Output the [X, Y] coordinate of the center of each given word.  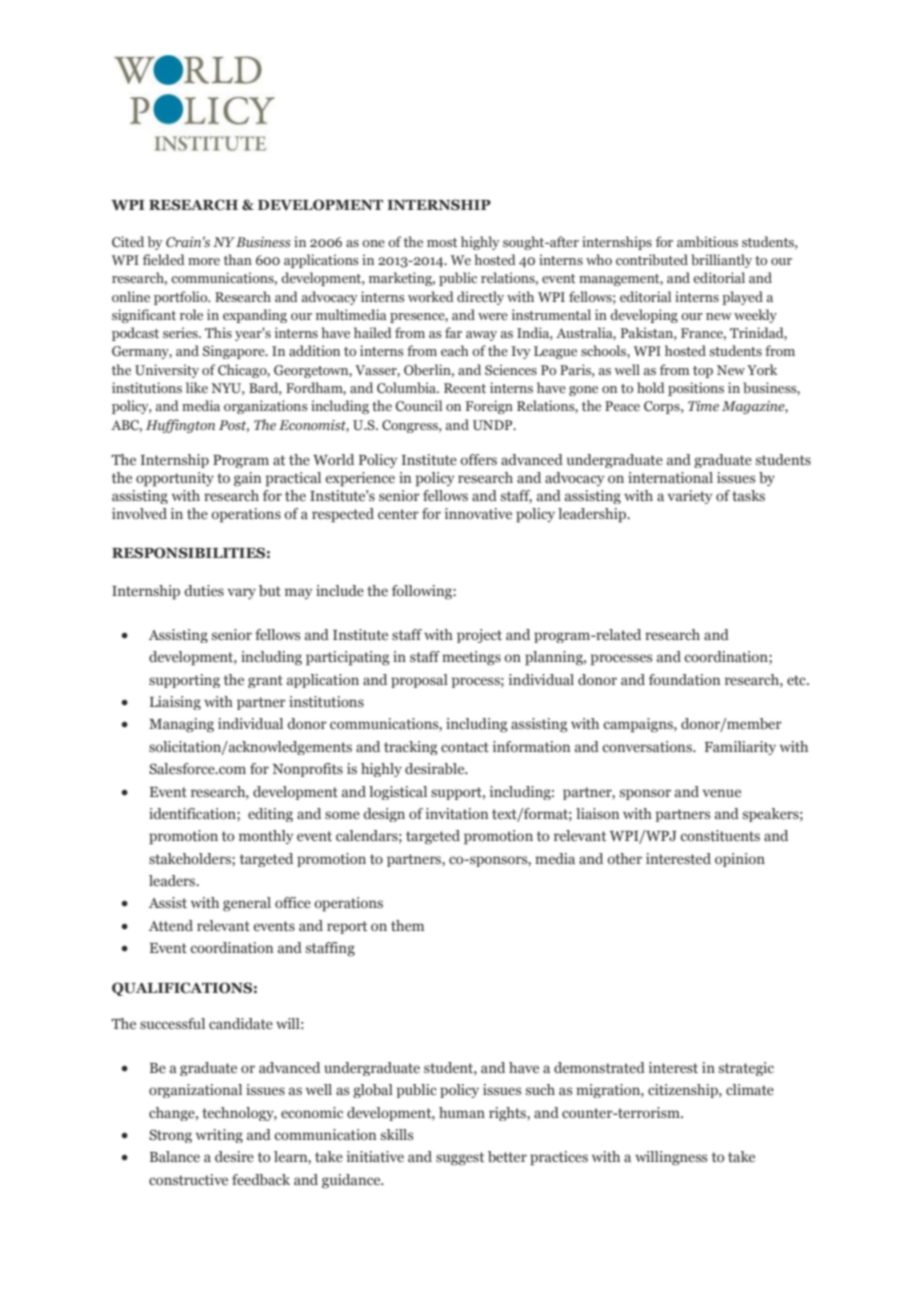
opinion [740, 860]
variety [690, 497]
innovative [478, 513]
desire [234, 1157]
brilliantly [721, 261]
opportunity [175, 479]
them [407, 926]
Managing [181, 725]
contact [465, 747]
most [442, 242]
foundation [684, 679]
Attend [171, 926]
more [204, 261]
